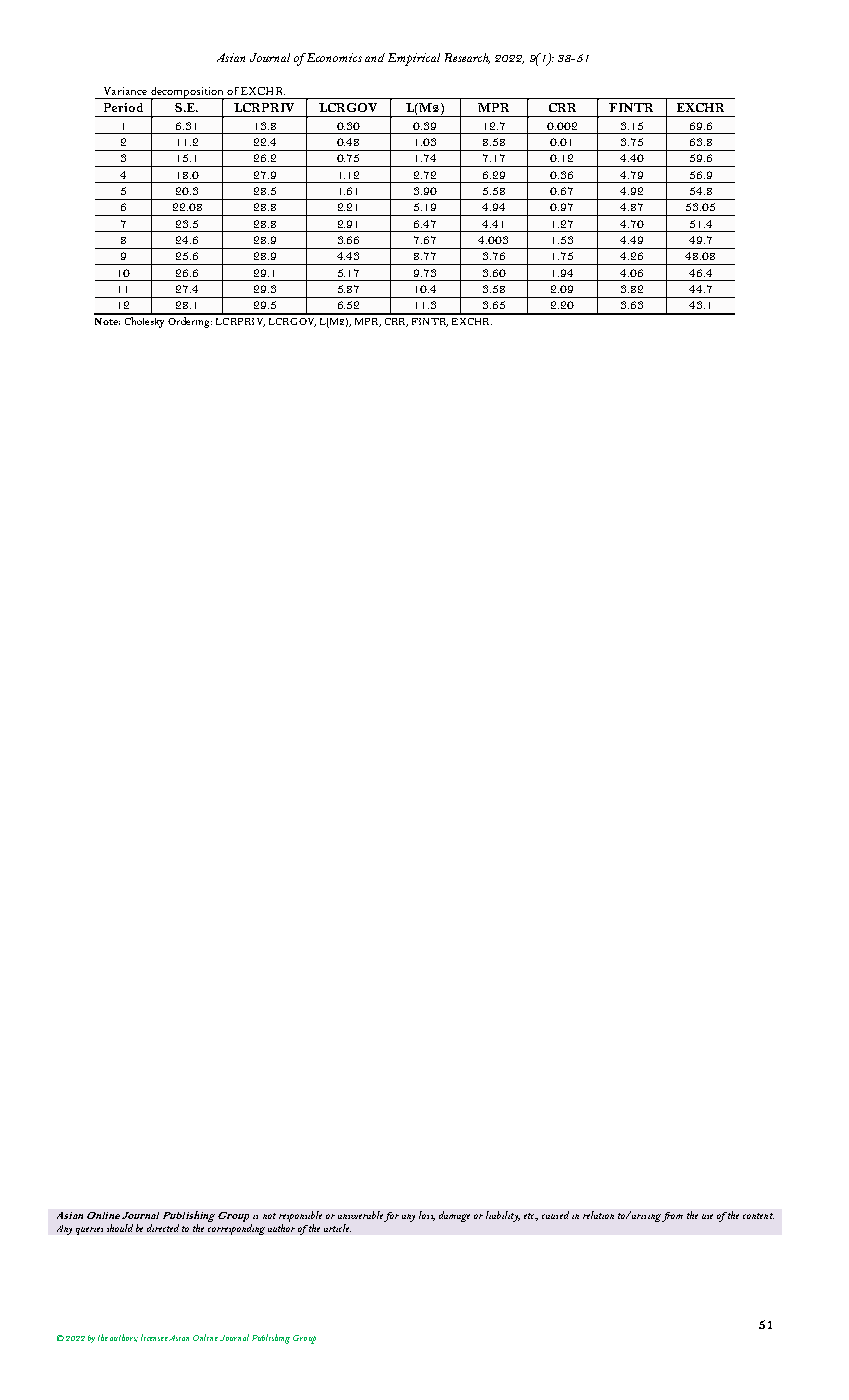  What do you see at coordinates (375, 57) in the document?
I see `and` at bounding box center [375, 57].
